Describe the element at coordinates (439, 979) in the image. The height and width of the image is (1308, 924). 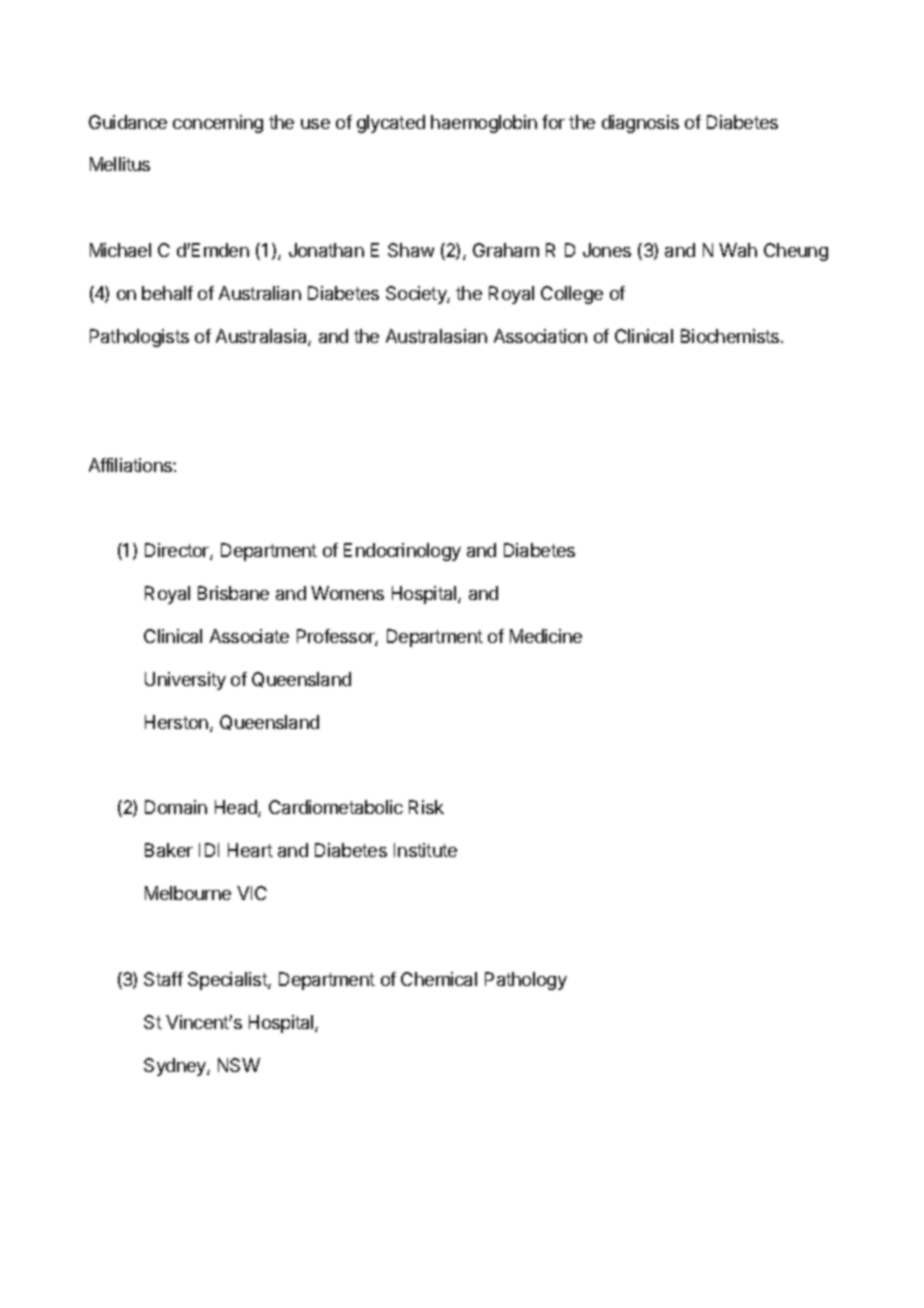
I see `Chemical` at that location.
